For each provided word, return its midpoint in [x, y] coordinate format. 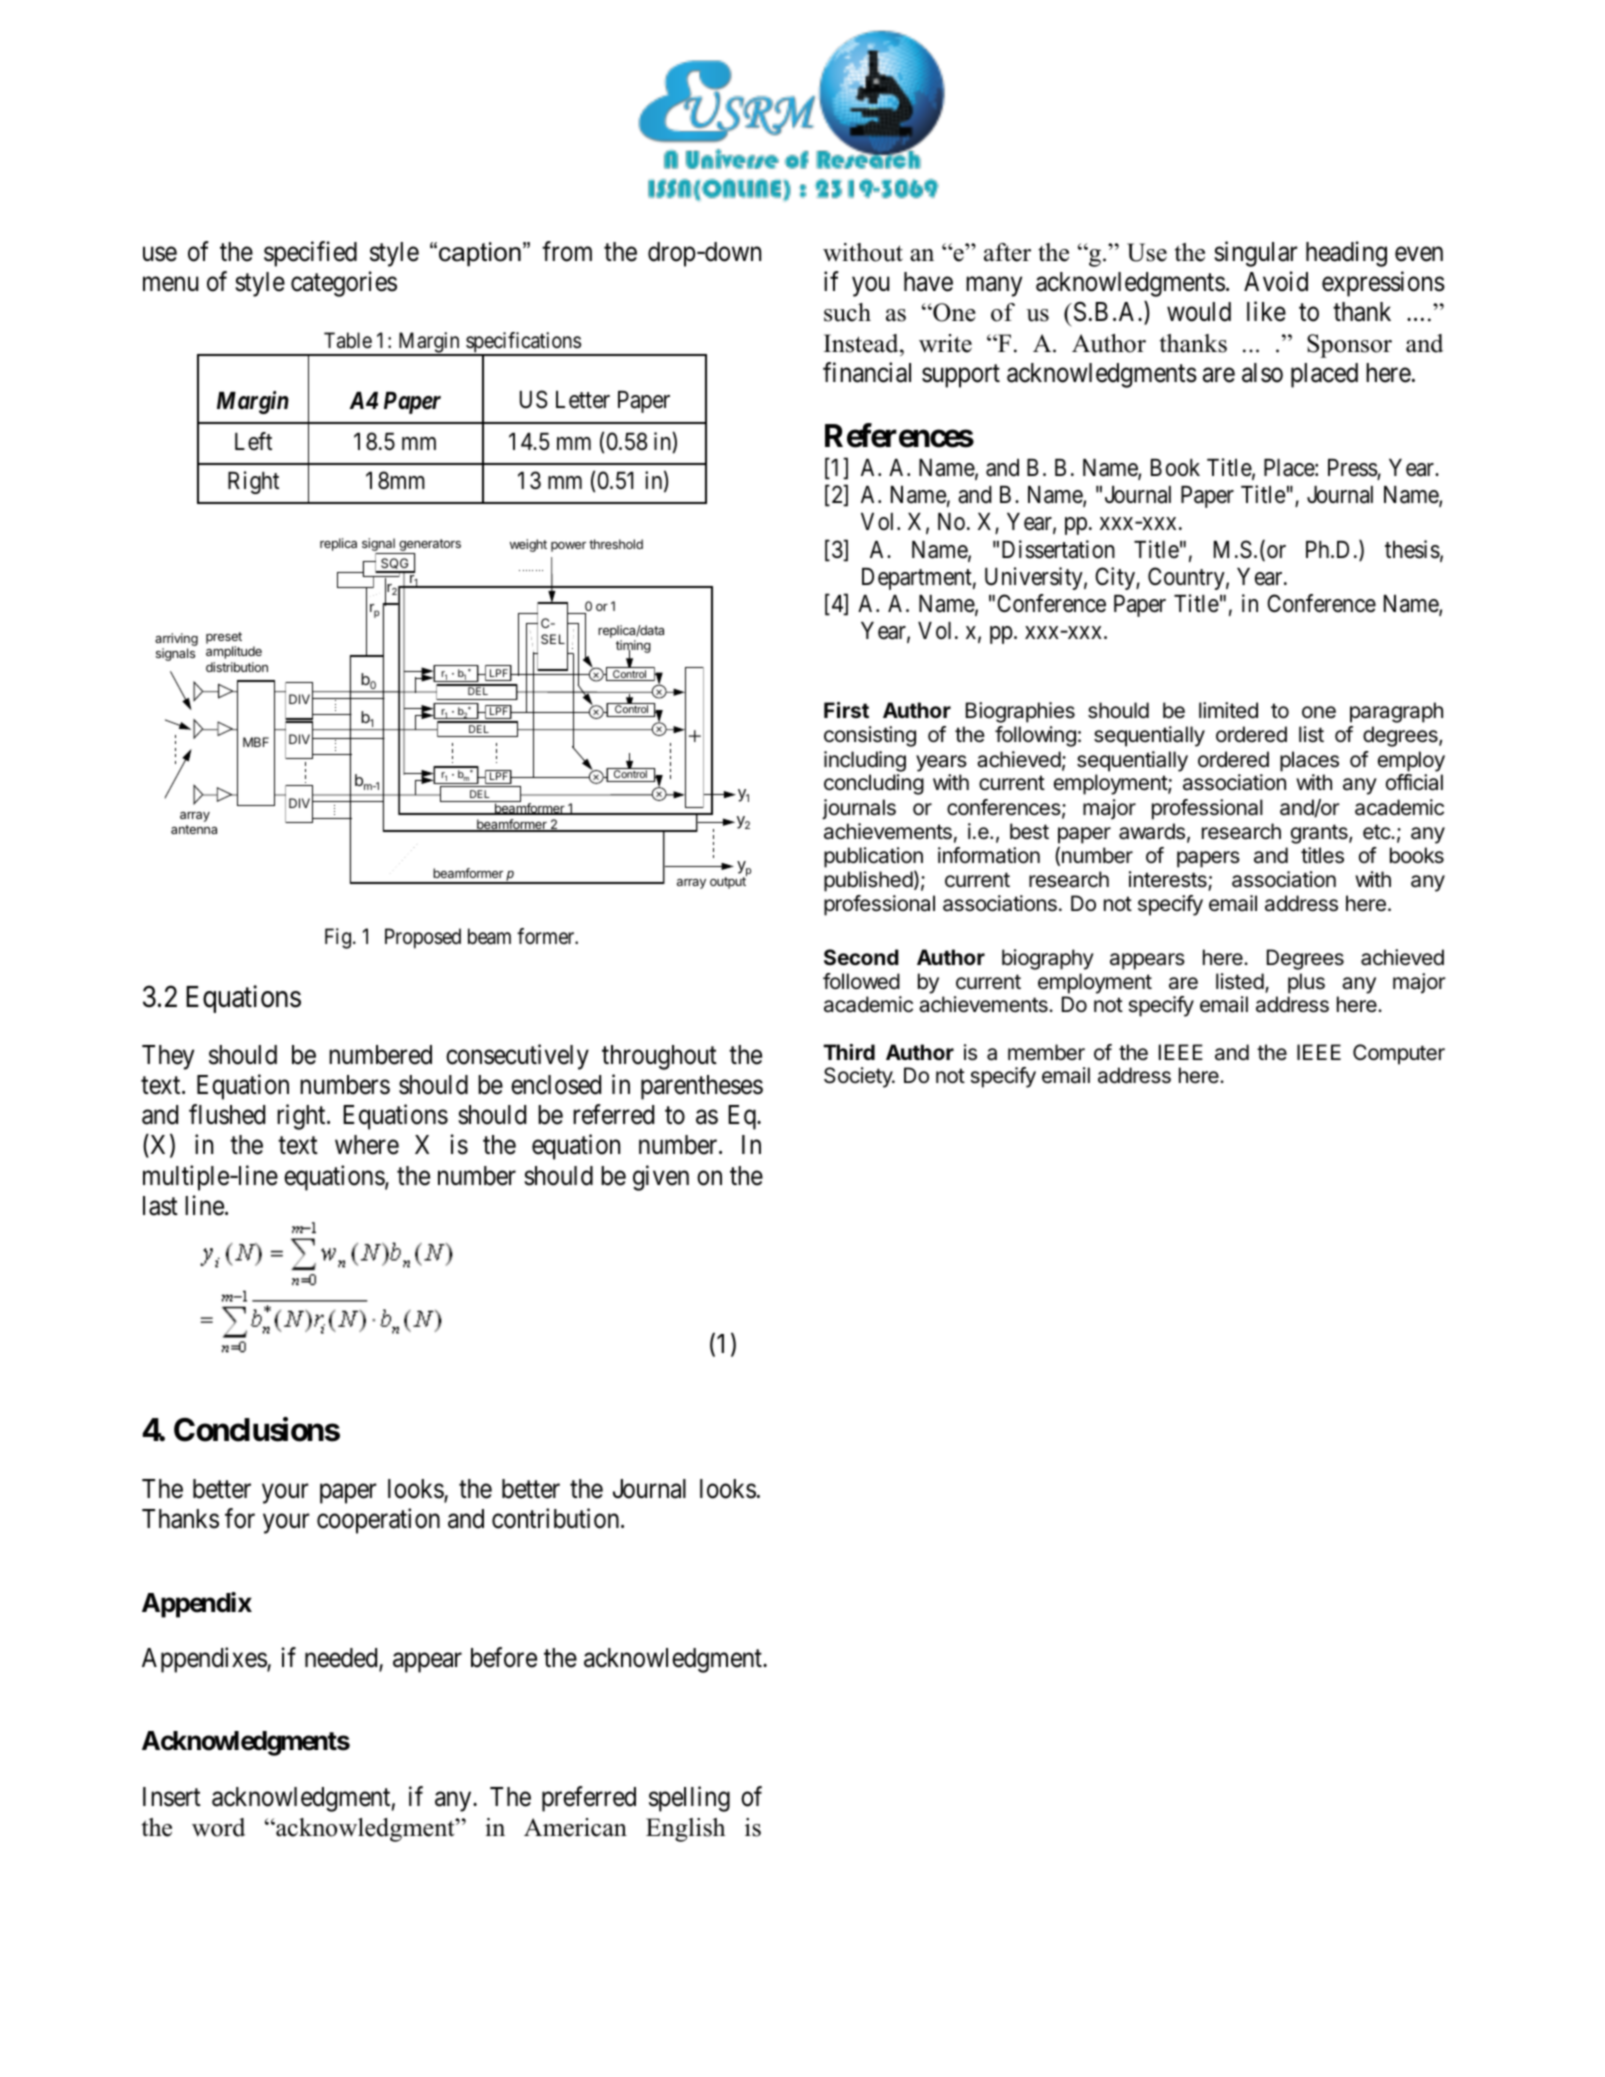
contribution [557, 1518]
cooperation [378, 1521]
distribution [237, 667]
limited [1228, 710]
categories [344, 284]
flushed [227, 1115]
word [218, 1827]
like [1266, 312]
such [847, 312]
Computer [1399, 1054]
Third [849, 1052]
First [846, 710]
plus [1306, 983]
